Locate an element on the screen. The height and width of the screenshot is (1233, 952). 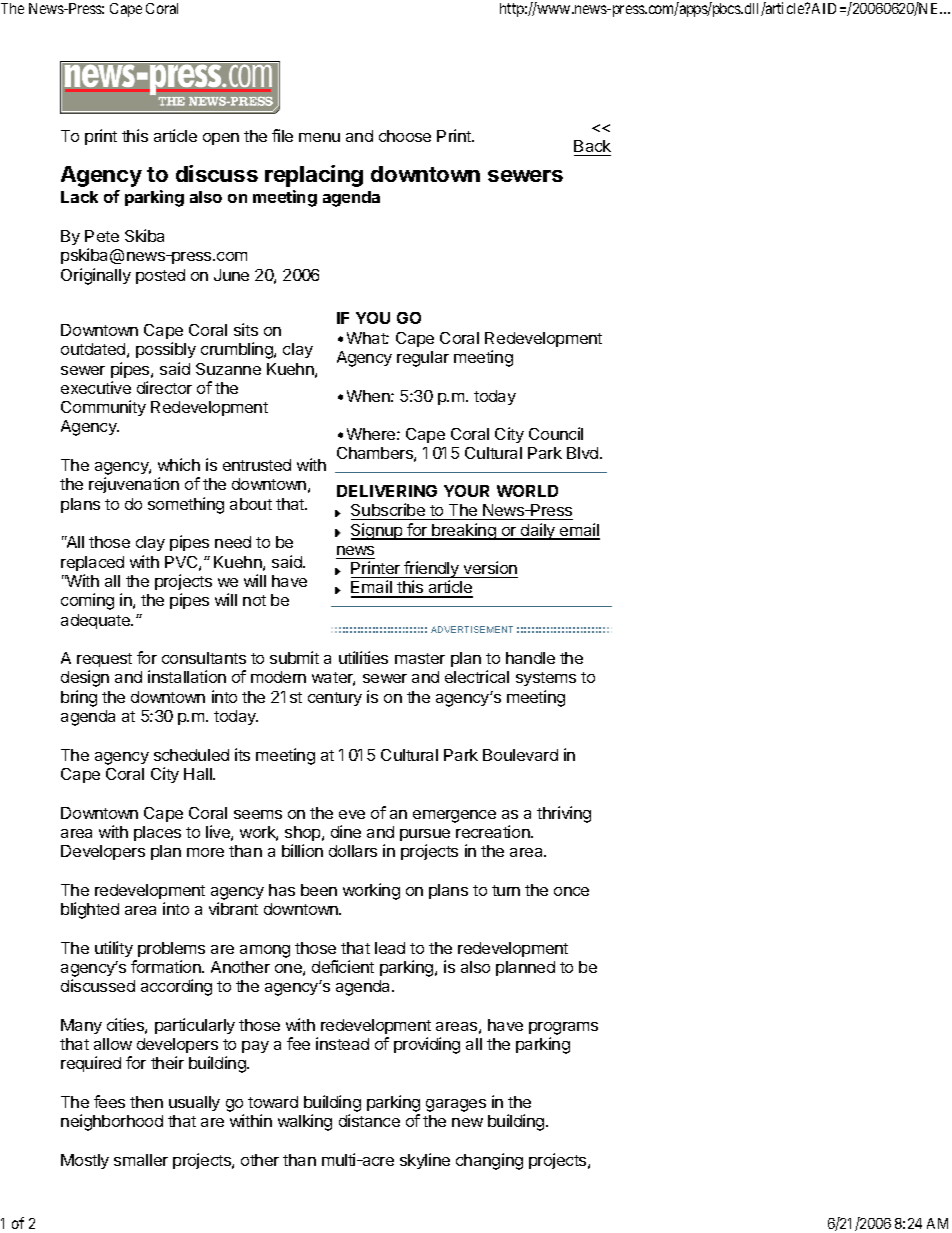
WORLD is located at coordinates (527, 491).
